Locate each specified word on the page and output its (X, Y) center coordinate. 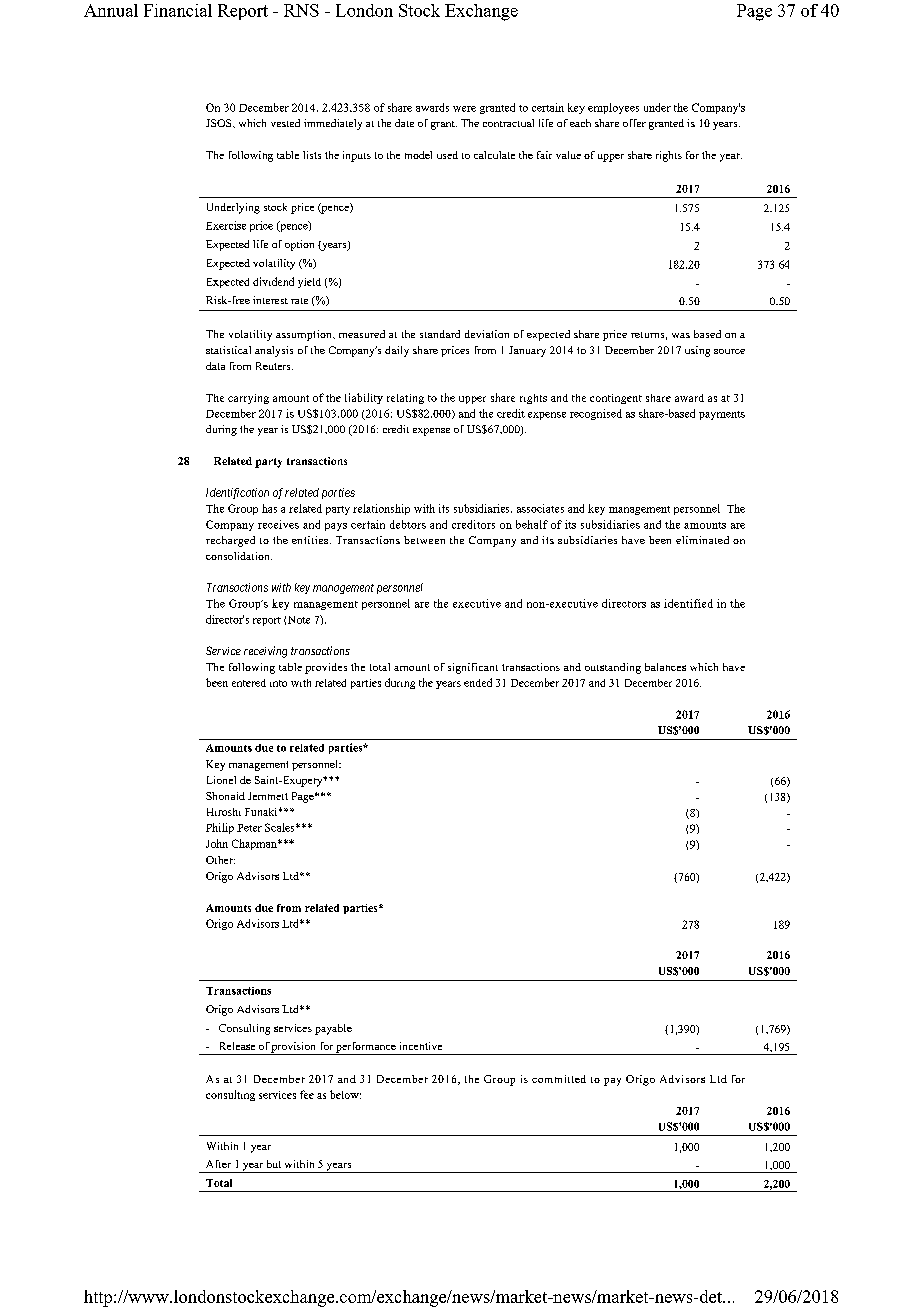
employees (613, 108)
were (464, 109)
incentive (421, 1046)
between (424, 540)
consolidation (239, 556)
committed (559, 1079)
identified (688, 603)
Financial (178, 10)
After (218, 1164)
